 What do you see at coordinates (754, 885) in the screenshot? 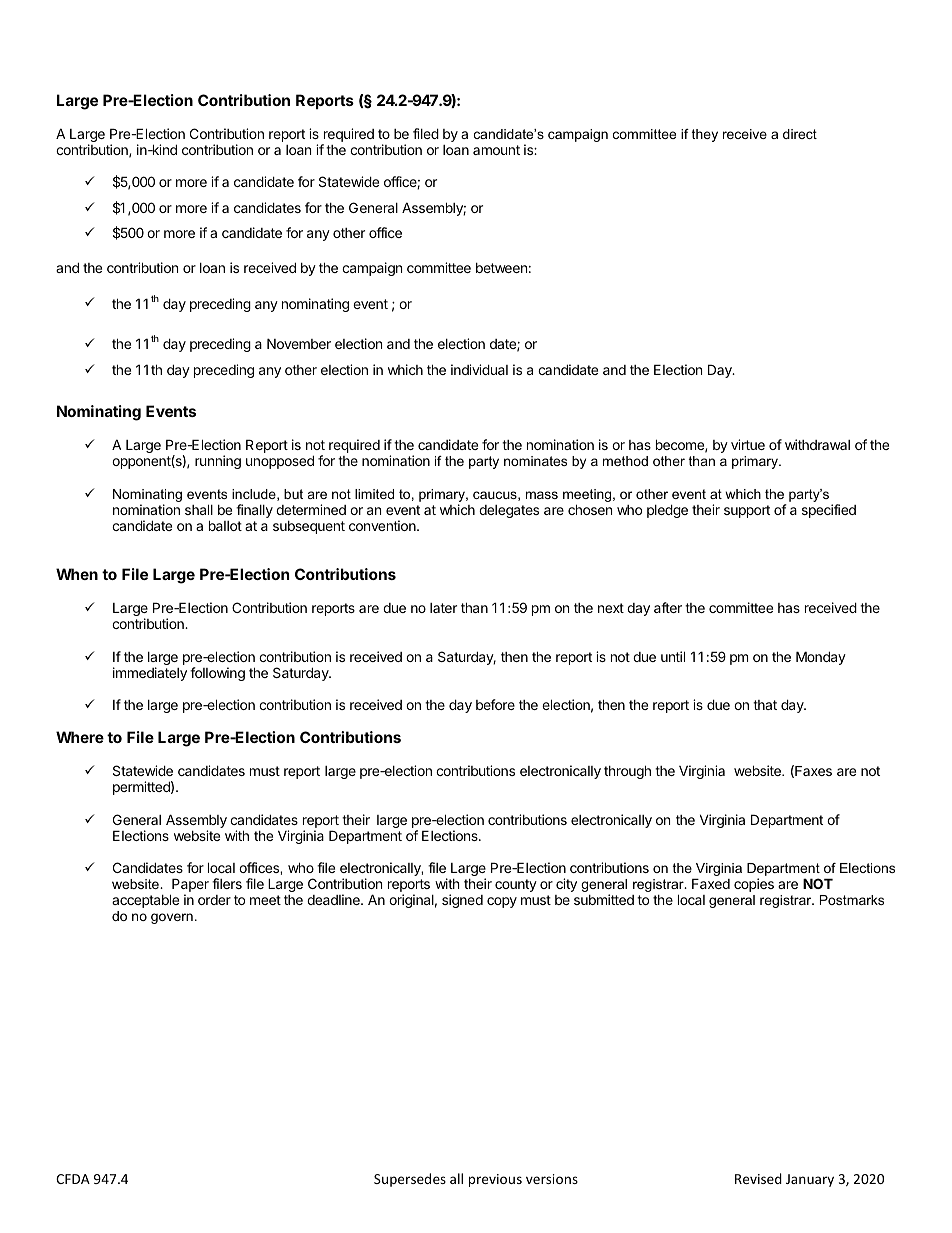
I see `copies` at bounding box center [754, 885].
